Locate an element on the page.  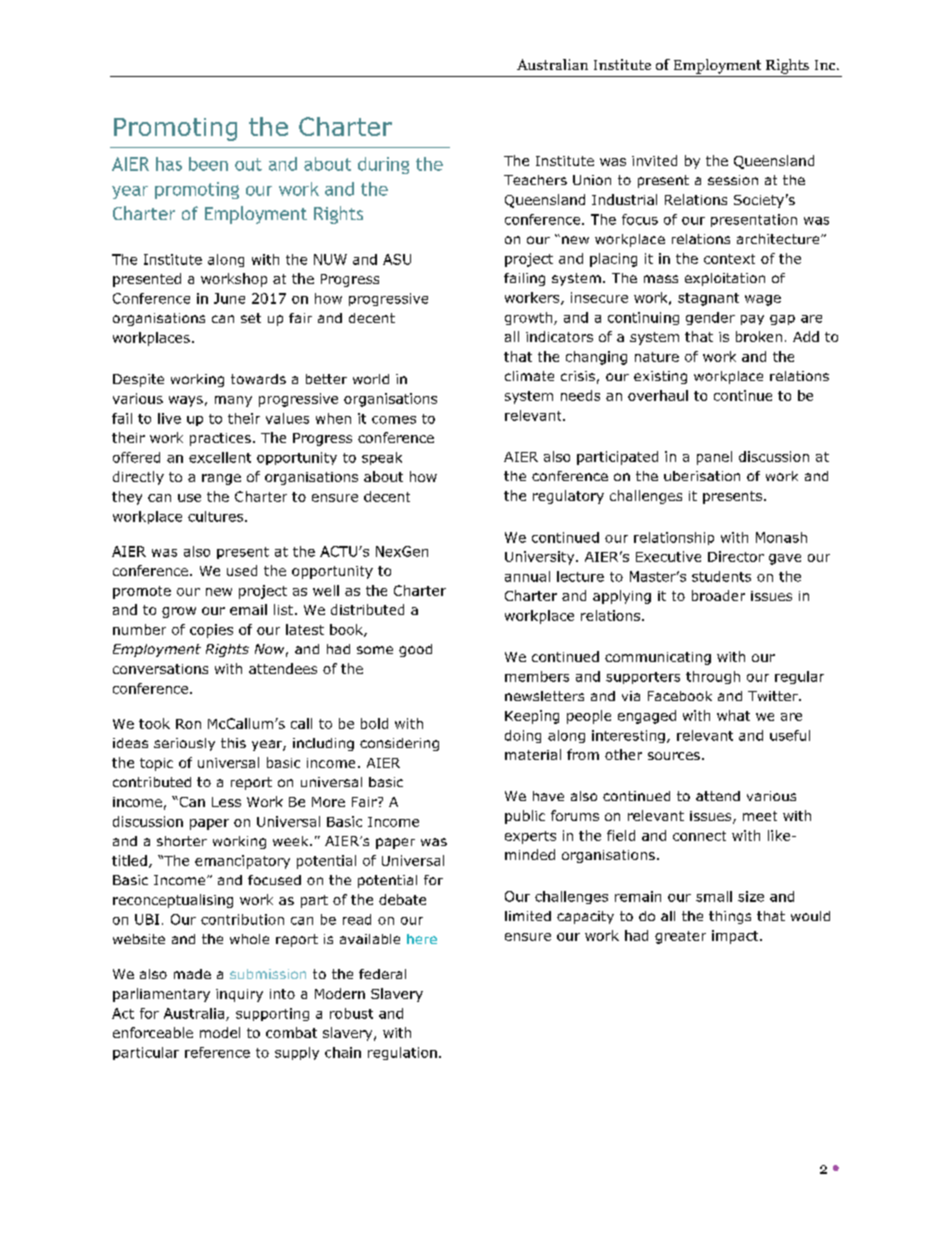
excellent is located at coordinates (220, 457).
